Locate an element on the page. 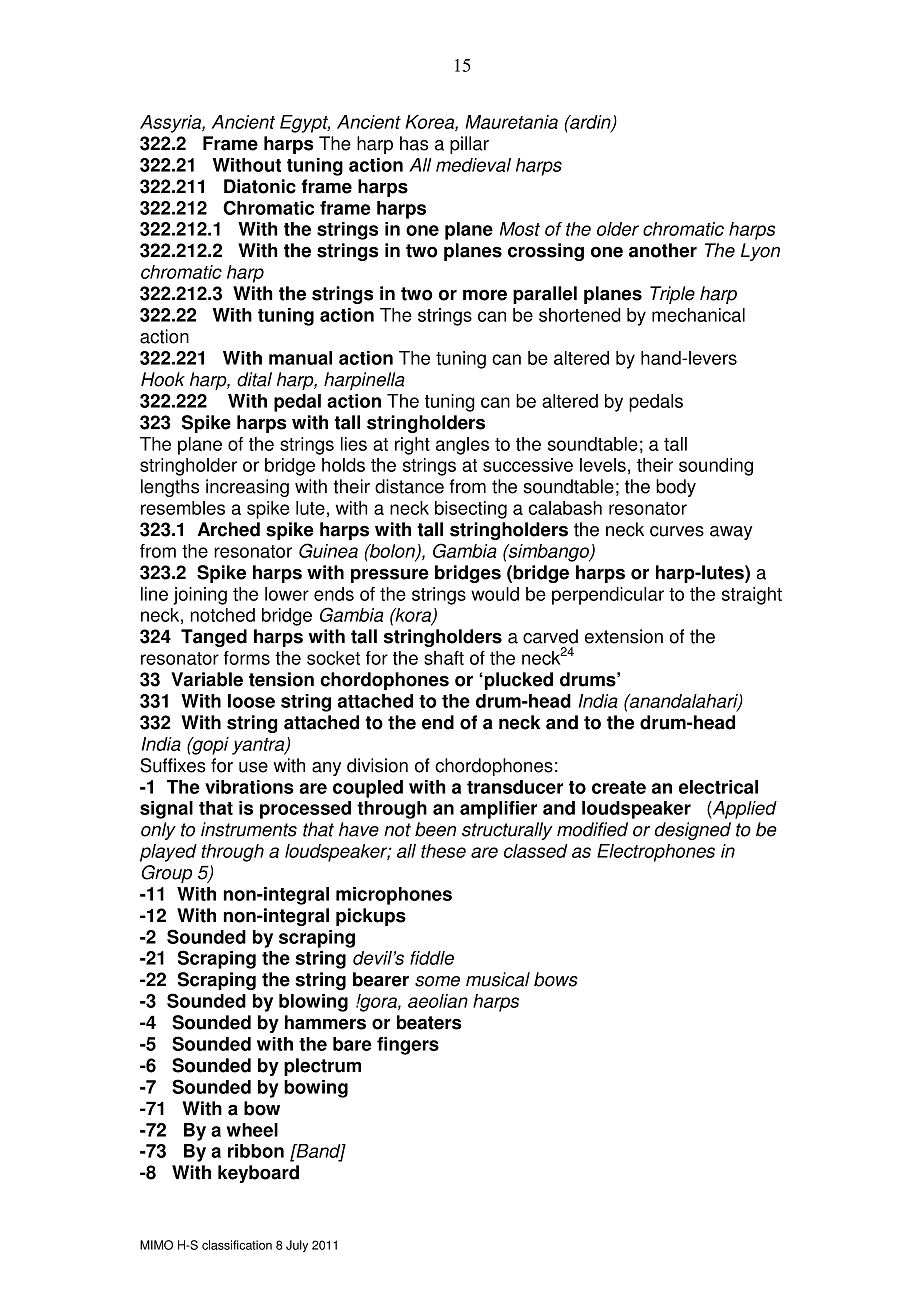 The width and height of the image is (924, 1308). classification is located at coordinates (237, 1245).
